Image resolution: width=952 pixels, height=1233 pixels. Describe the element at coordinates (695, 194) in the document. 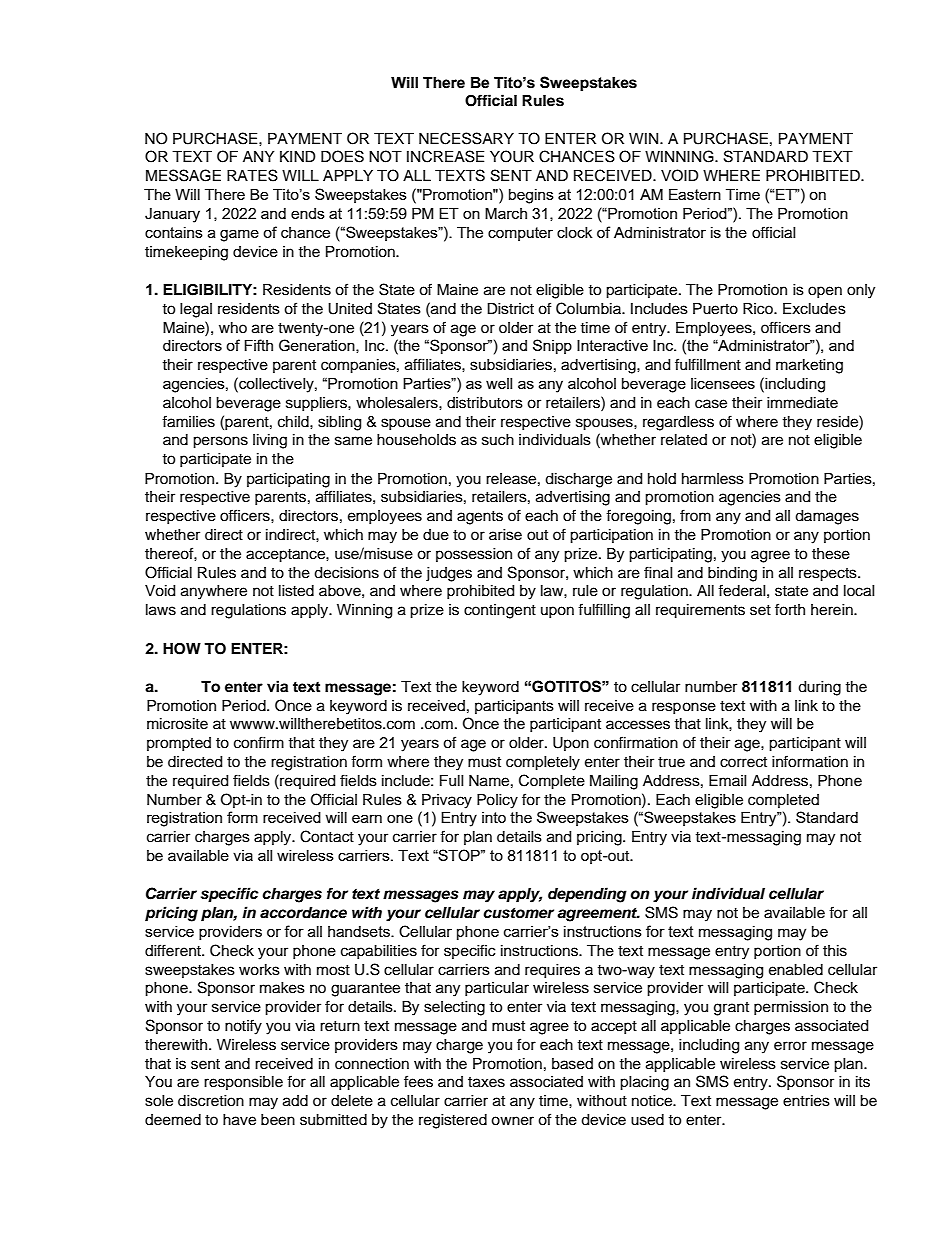

I see `Eastern` at that location.
